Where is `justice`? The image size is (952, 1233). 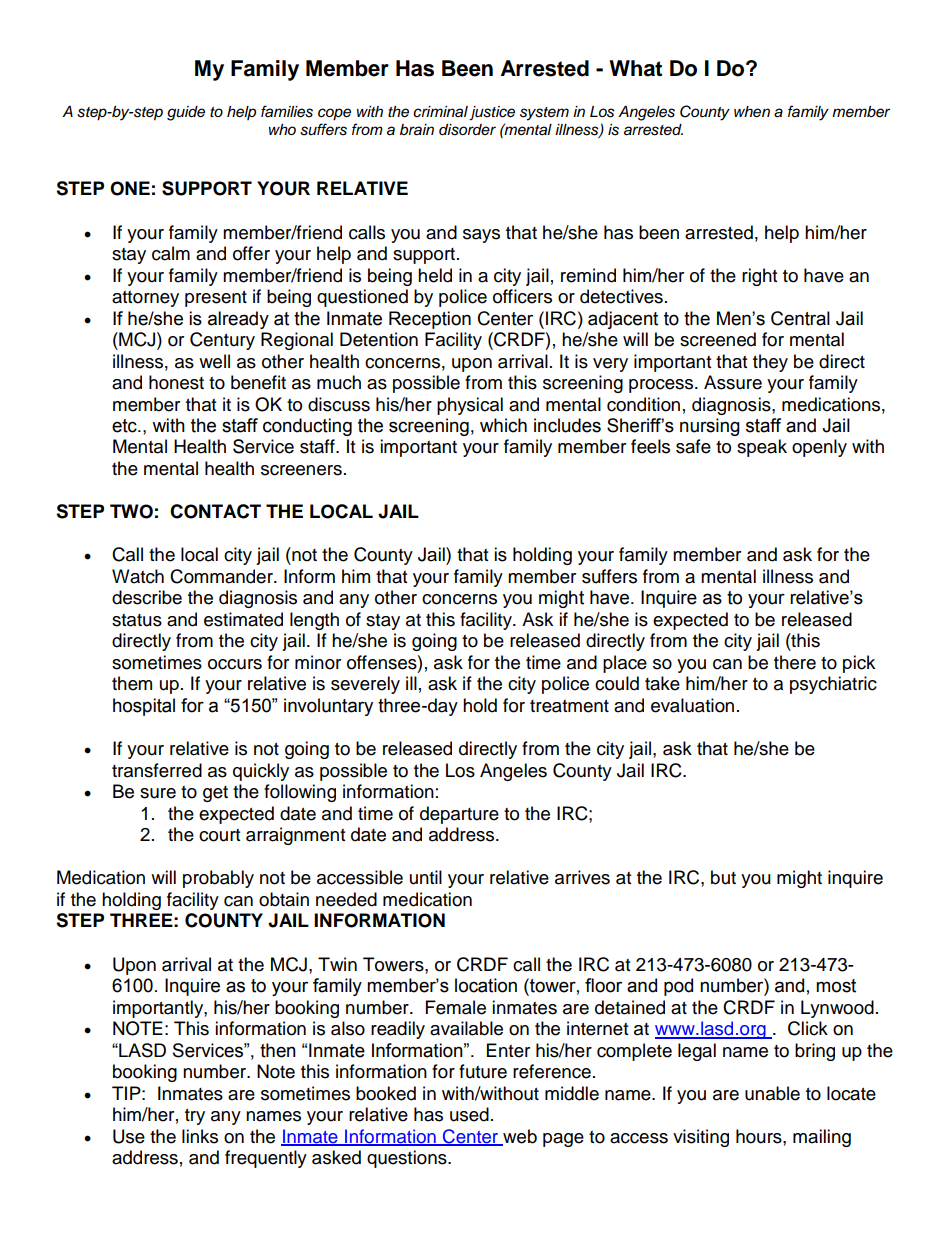
justice is located at coordinates (492, 113).
